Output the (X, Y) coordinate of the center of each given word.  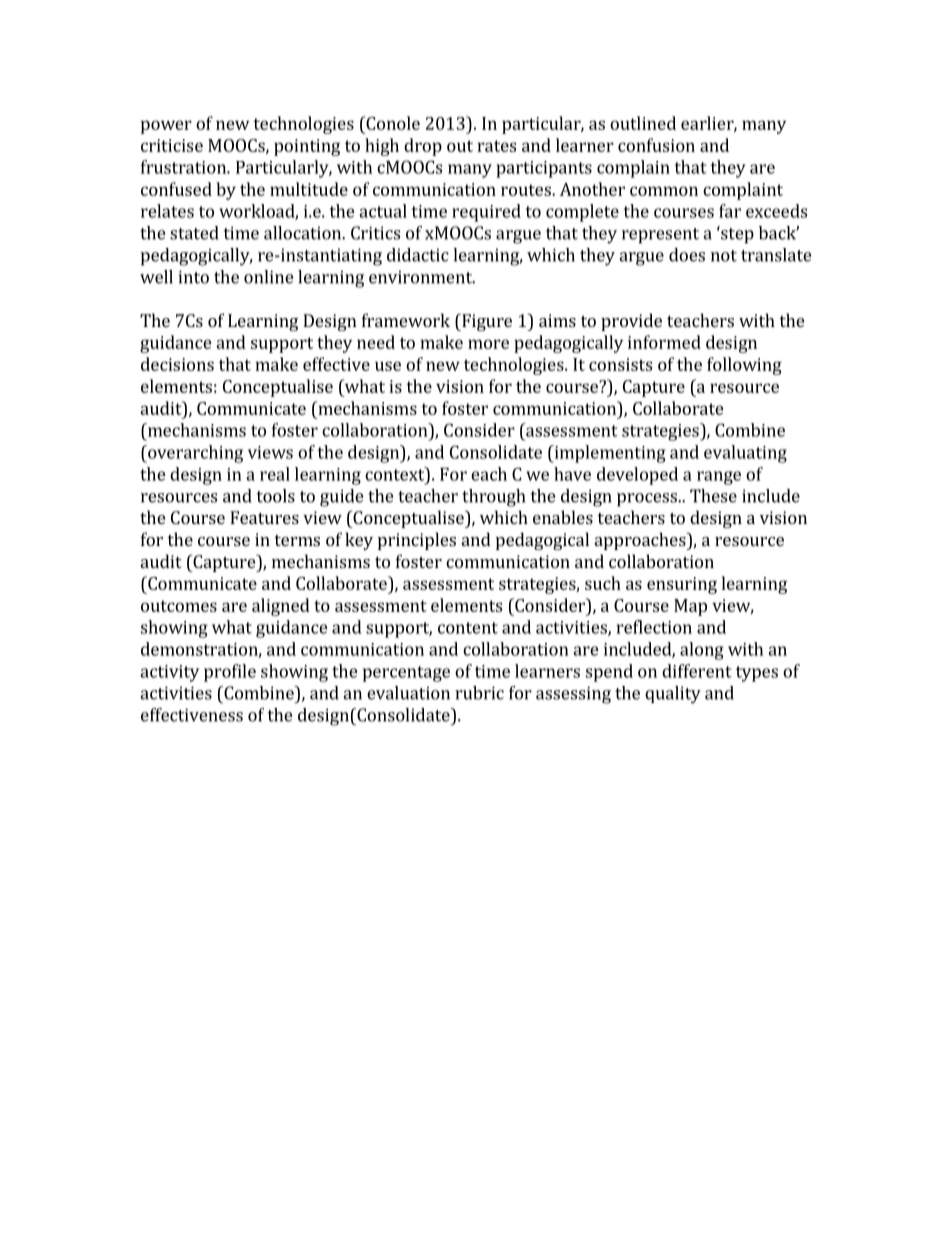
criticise (172, 145)
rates (496, 146)
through (493, 498)
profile (230, 673)
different (697, 671)
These (713, 496)
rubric (479, 693)
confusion (656, 145)
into (193, 277)
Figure (486, 322)
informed (664, 342)
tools (276, 496)
